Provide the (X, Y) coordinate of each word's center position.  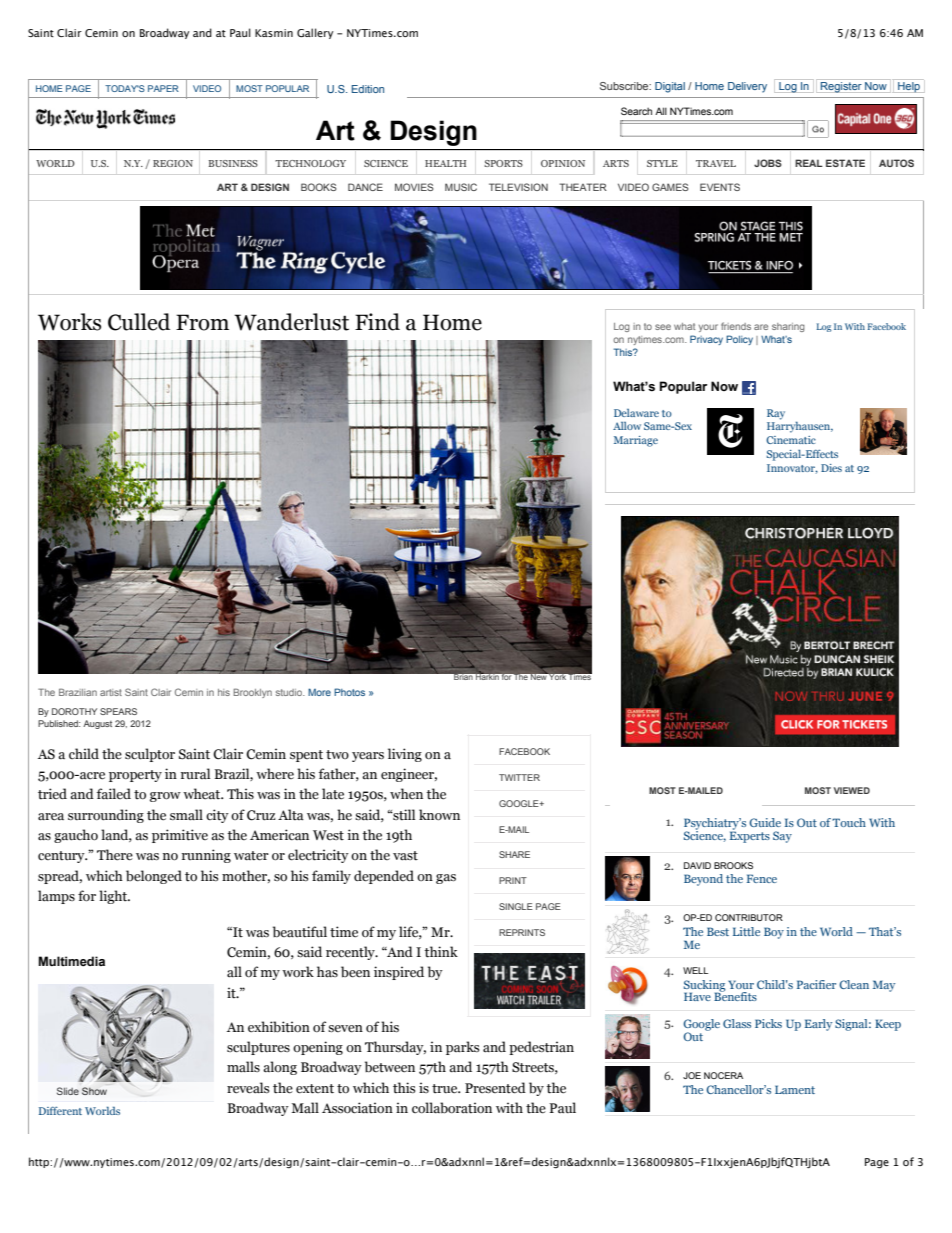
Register (841, 87)
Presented (495, 1088)
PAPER (163, 88)
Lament (795, 1089)
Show (94, 1091)
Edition (368, 89)
